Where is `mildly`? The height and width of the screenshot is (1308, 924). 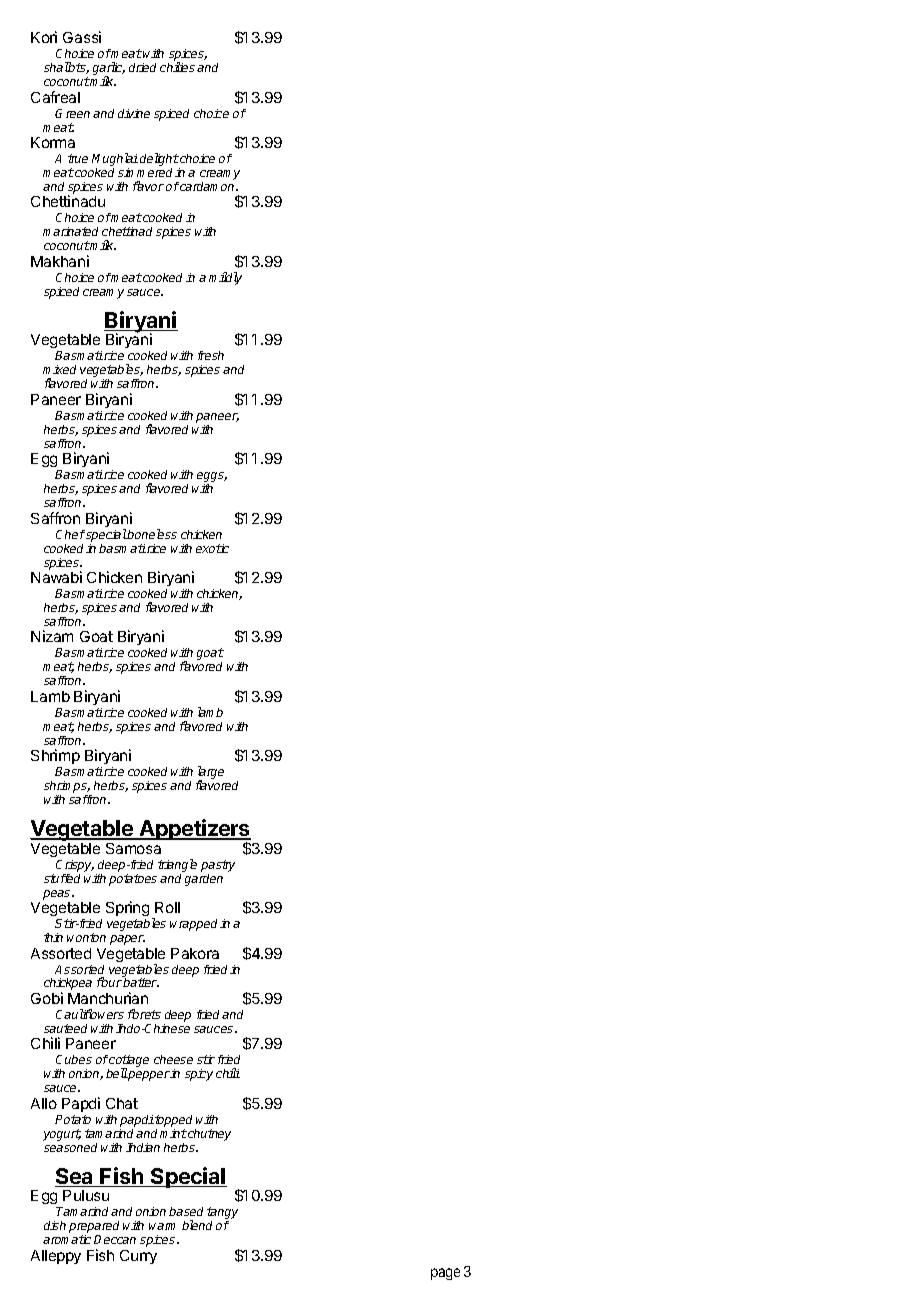 mildly is located at coordinates (225, 278).
